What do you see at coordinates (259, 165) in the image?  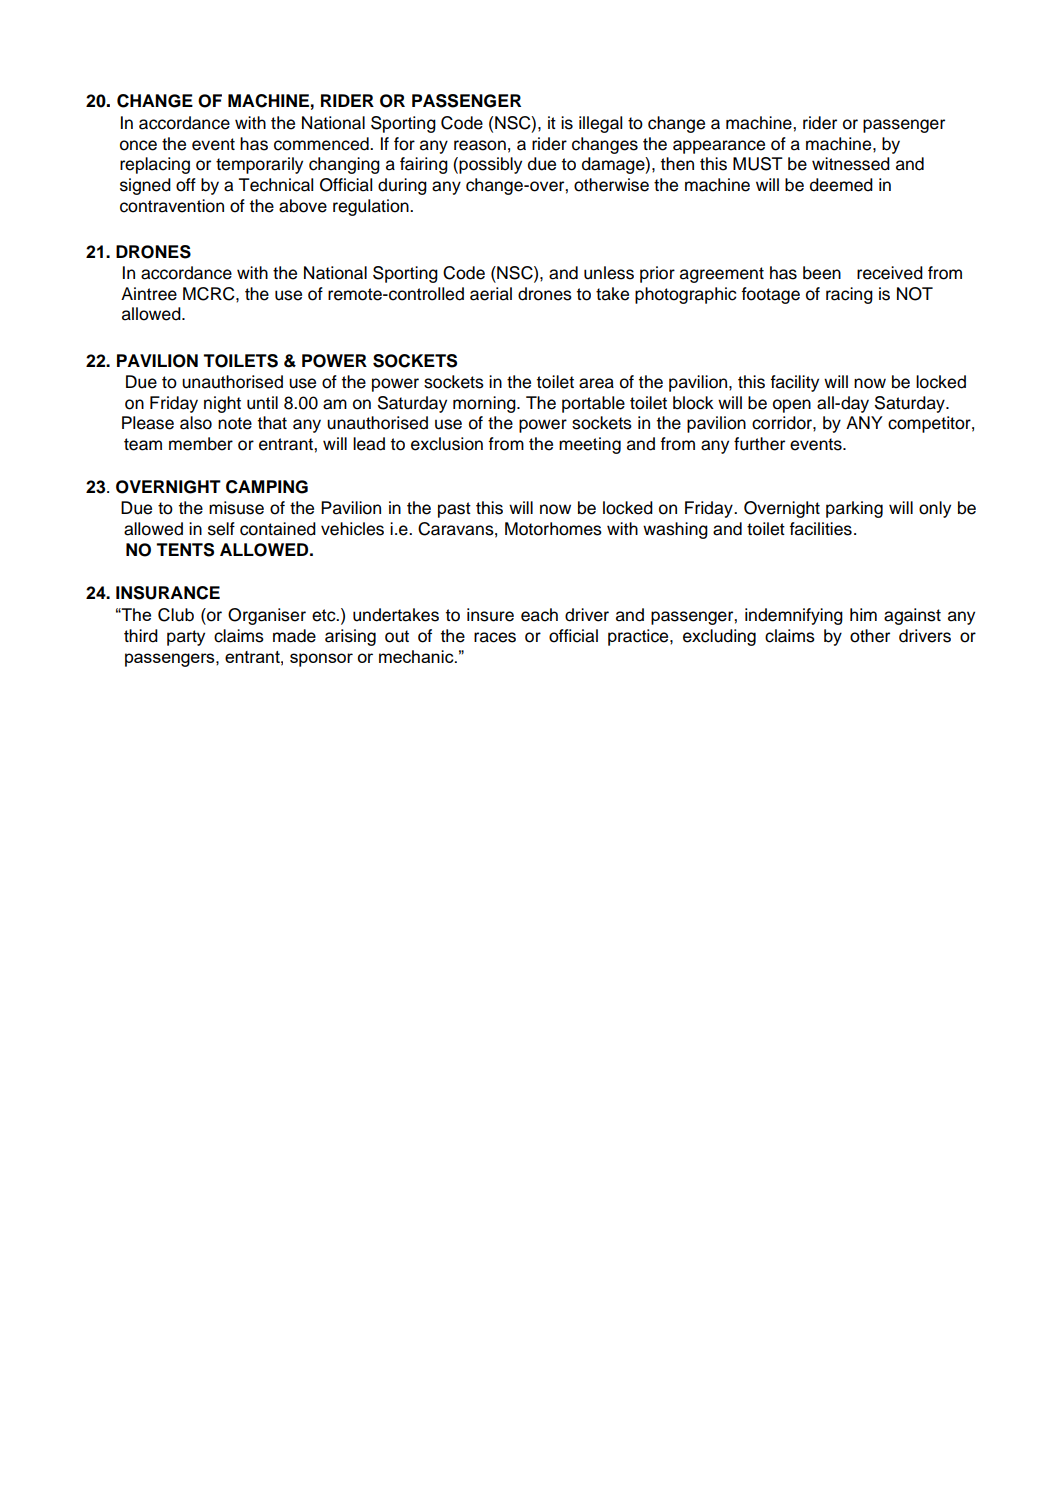 I see `temporarily` at bounding box center [259, 165].
